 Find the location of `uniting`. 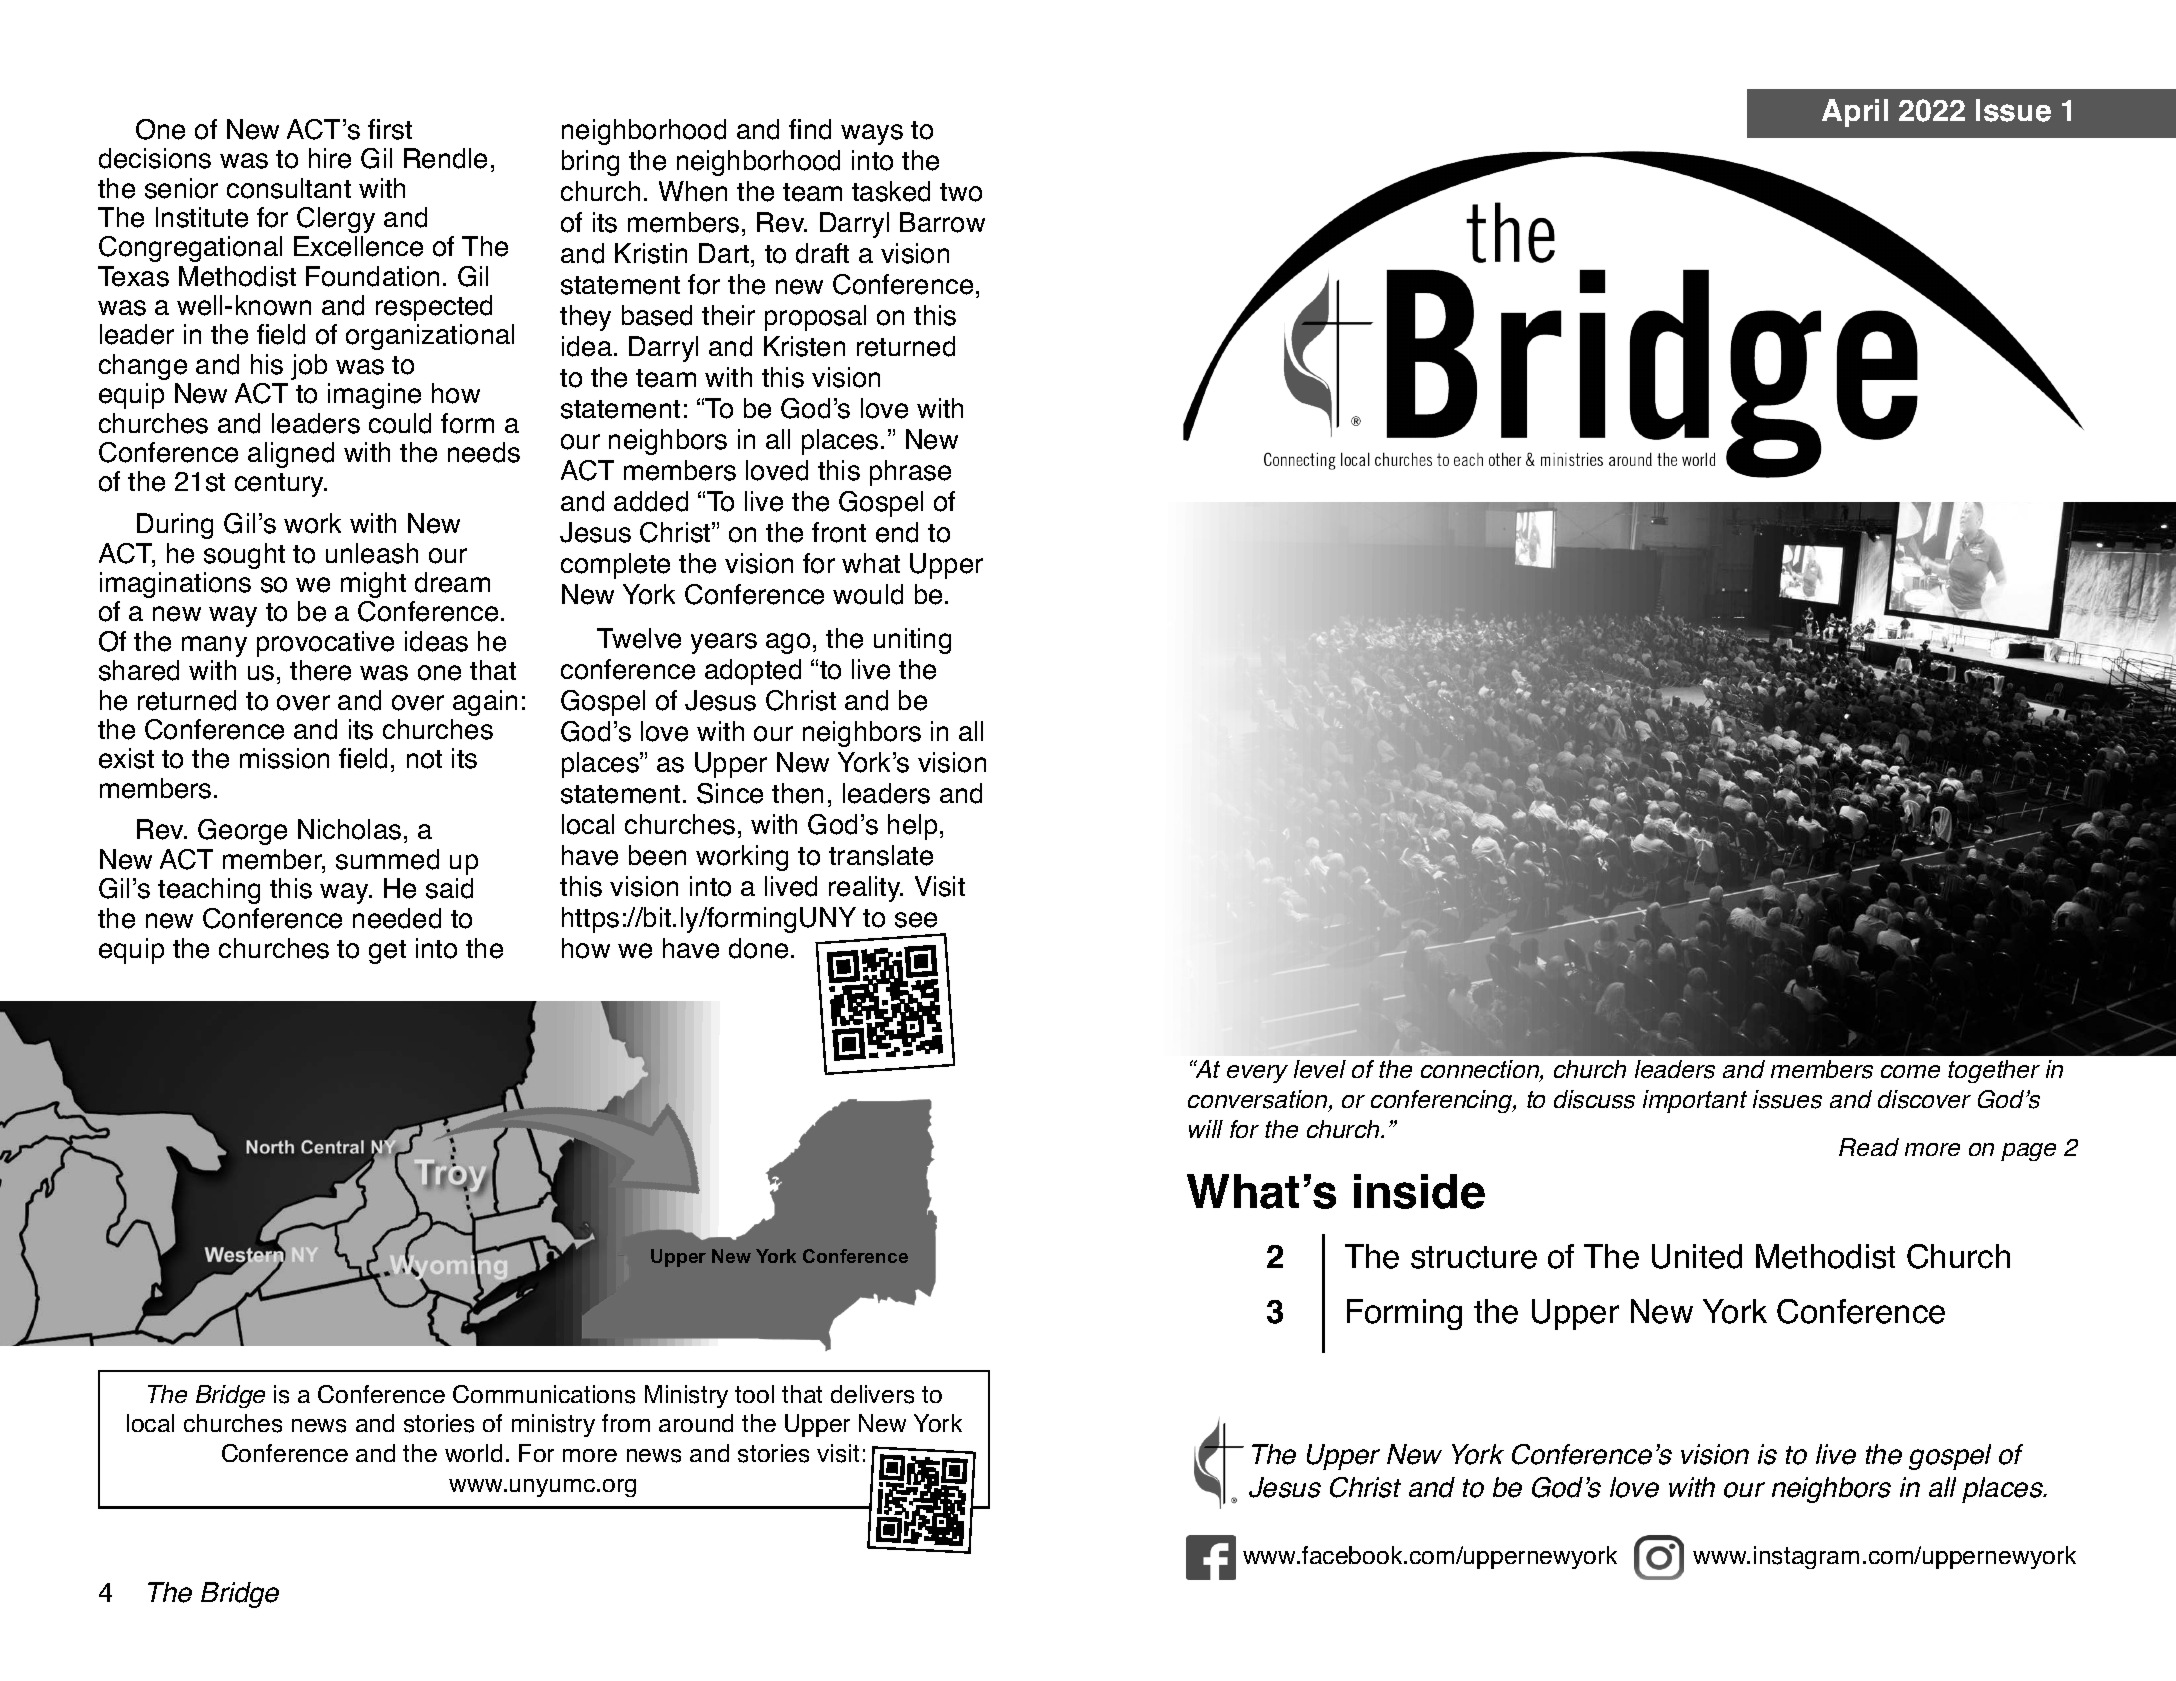

uniting is located at coordinates (912, 641).
